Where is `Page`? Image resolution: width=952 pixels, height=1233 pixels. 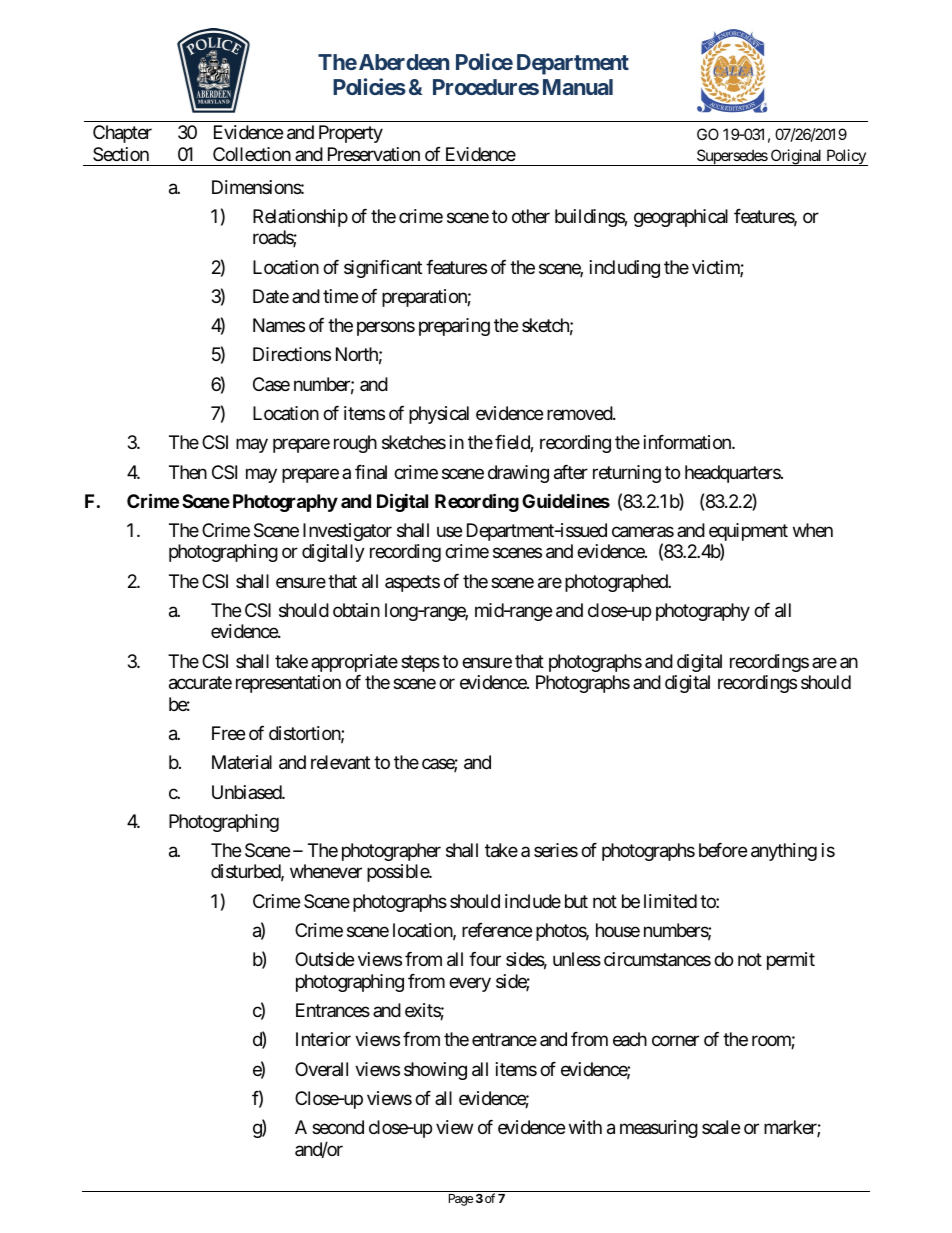 Page is located at coordinates (461, 1200).
